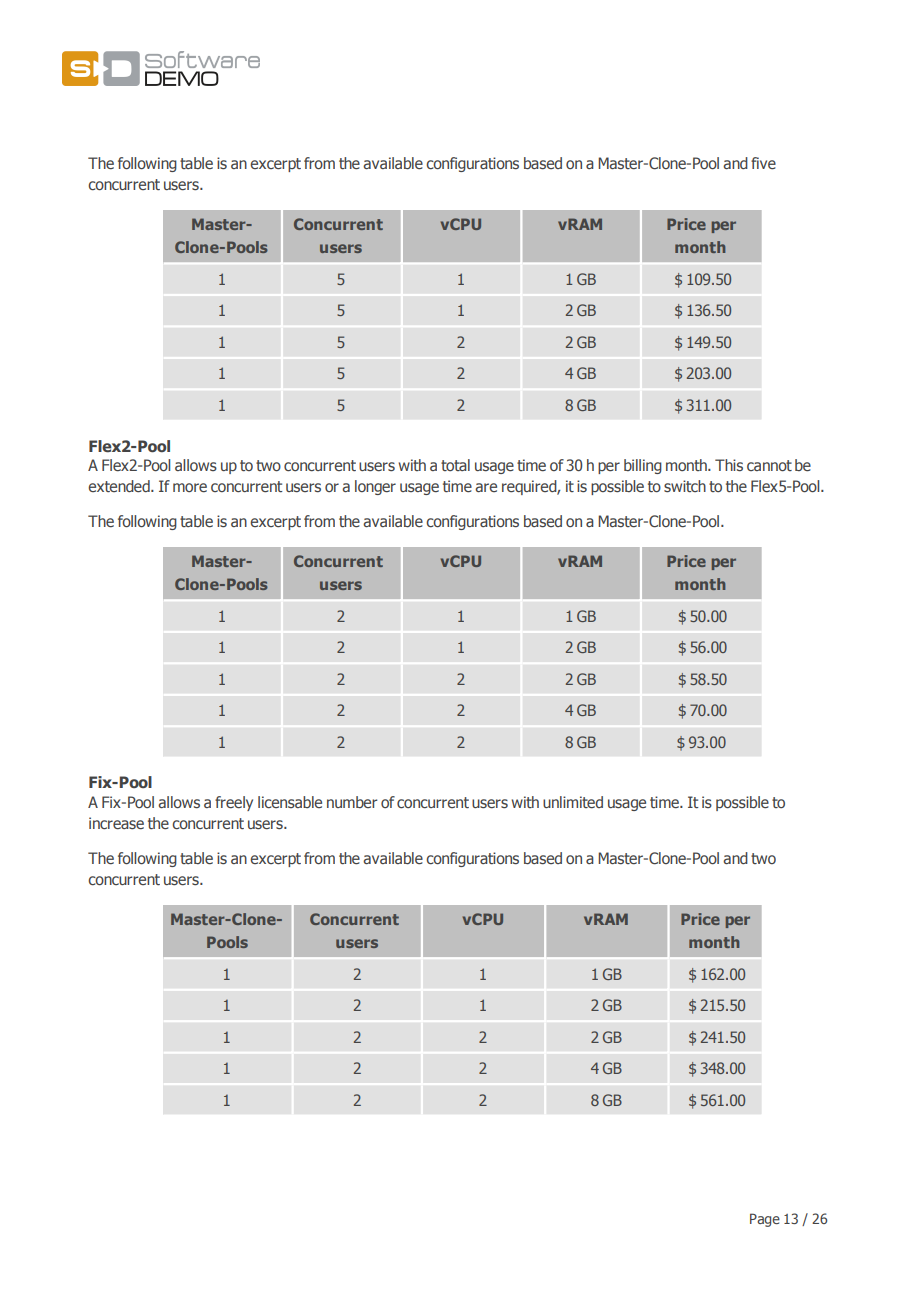 Image resolution: width=924 pixels, height=1308 pixels. Describe the element at coordinates (765, 1220) in the screenshot. I see `Page` at that location.
